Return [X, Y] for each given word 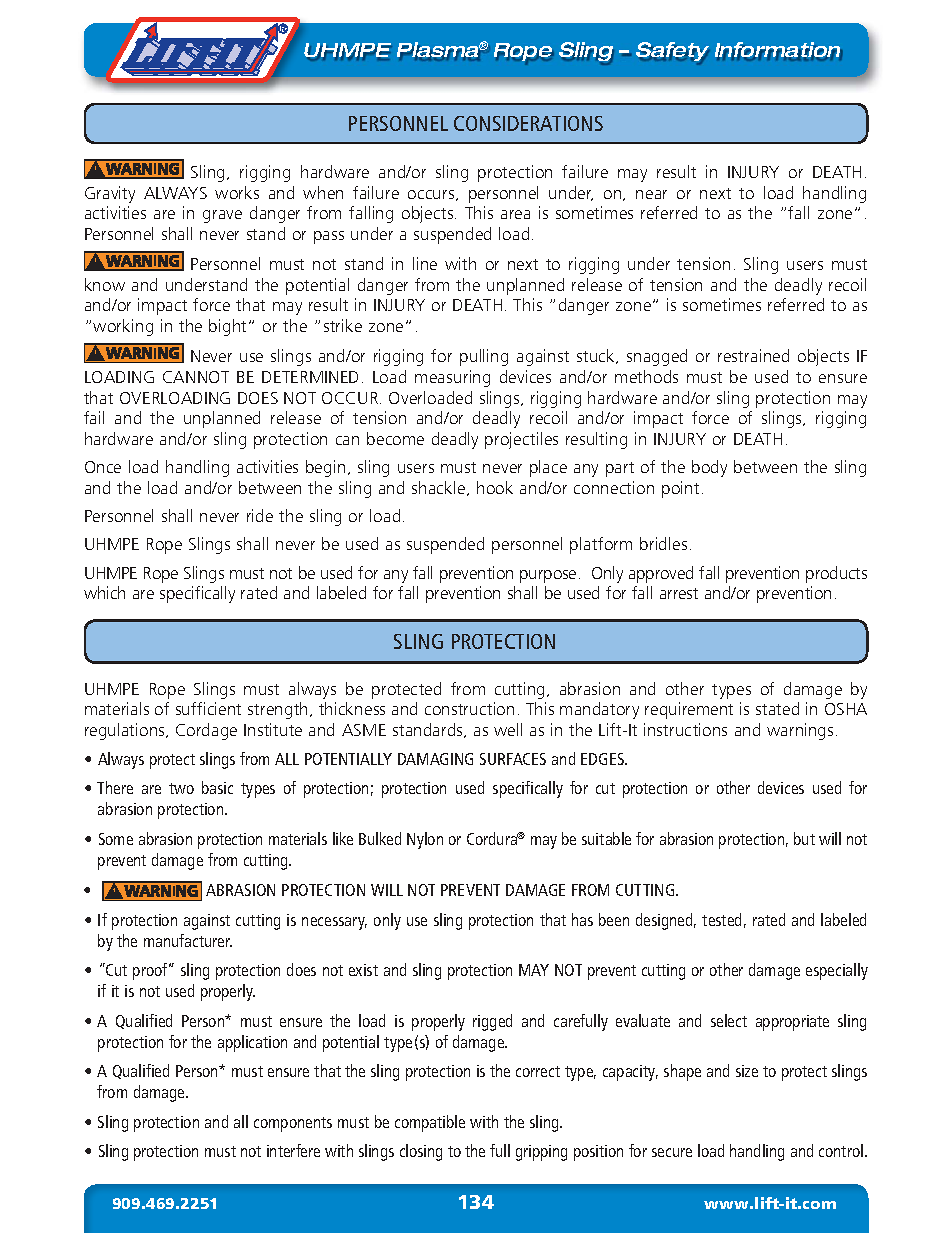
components [293, 1124]
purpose [548, 576]
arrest [679, 593]
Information [778, 51]
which [104, 592]
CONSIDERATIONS [528, 123]
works [237, 192]
